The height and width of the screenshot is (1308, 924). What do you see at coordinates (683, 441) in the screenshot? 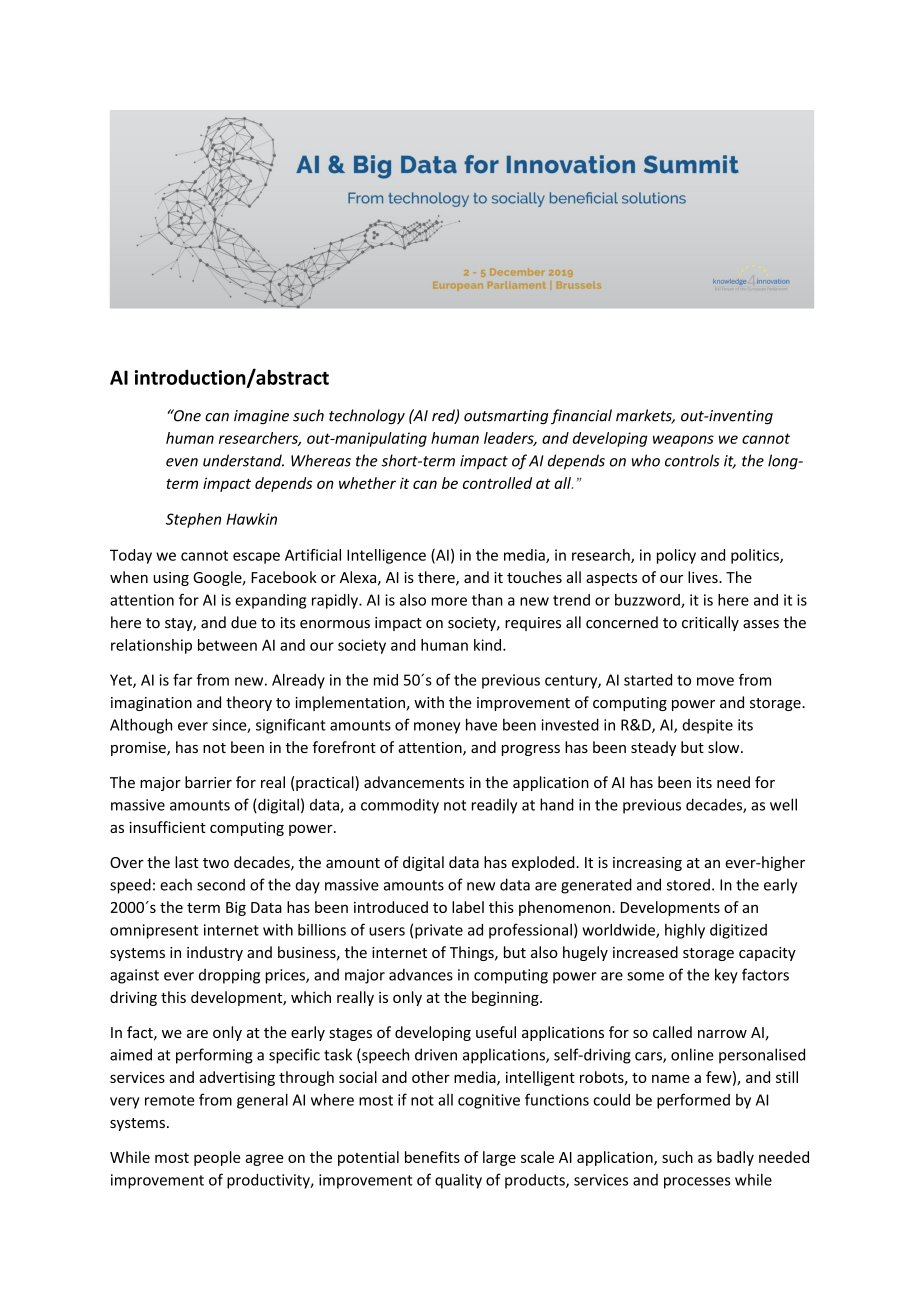
I see `weapons` at bounding box center [683, 441].
